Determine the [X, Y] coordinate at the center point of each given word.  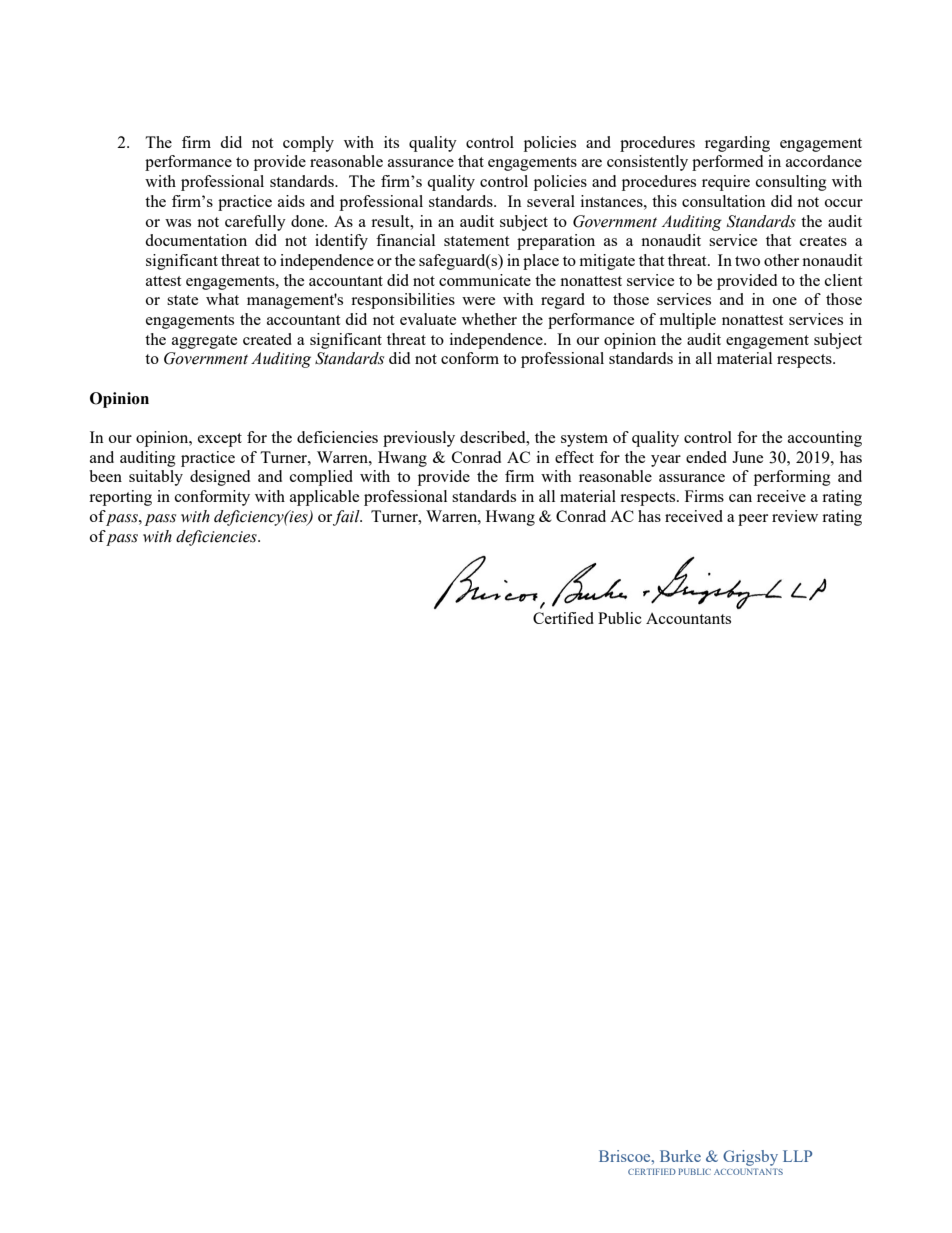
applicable [324, 498]
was [178, 223]
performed [727, 163]
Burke [680, 1156]
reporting [120, 498]
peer [753, 520]
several [551, 201]
